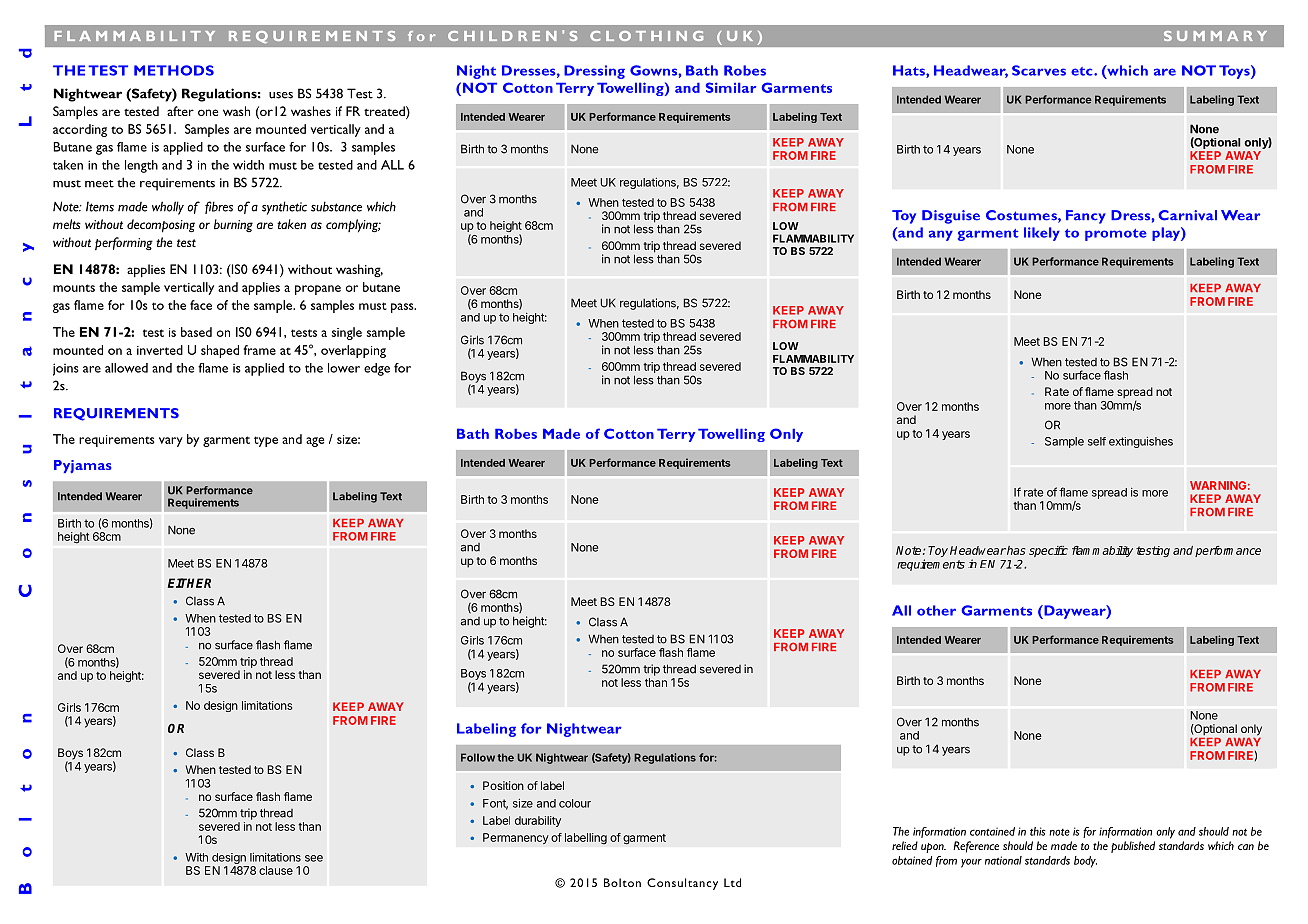 This screenshot has width=1308, height=924. I want to click on age, so click(315, 442).
